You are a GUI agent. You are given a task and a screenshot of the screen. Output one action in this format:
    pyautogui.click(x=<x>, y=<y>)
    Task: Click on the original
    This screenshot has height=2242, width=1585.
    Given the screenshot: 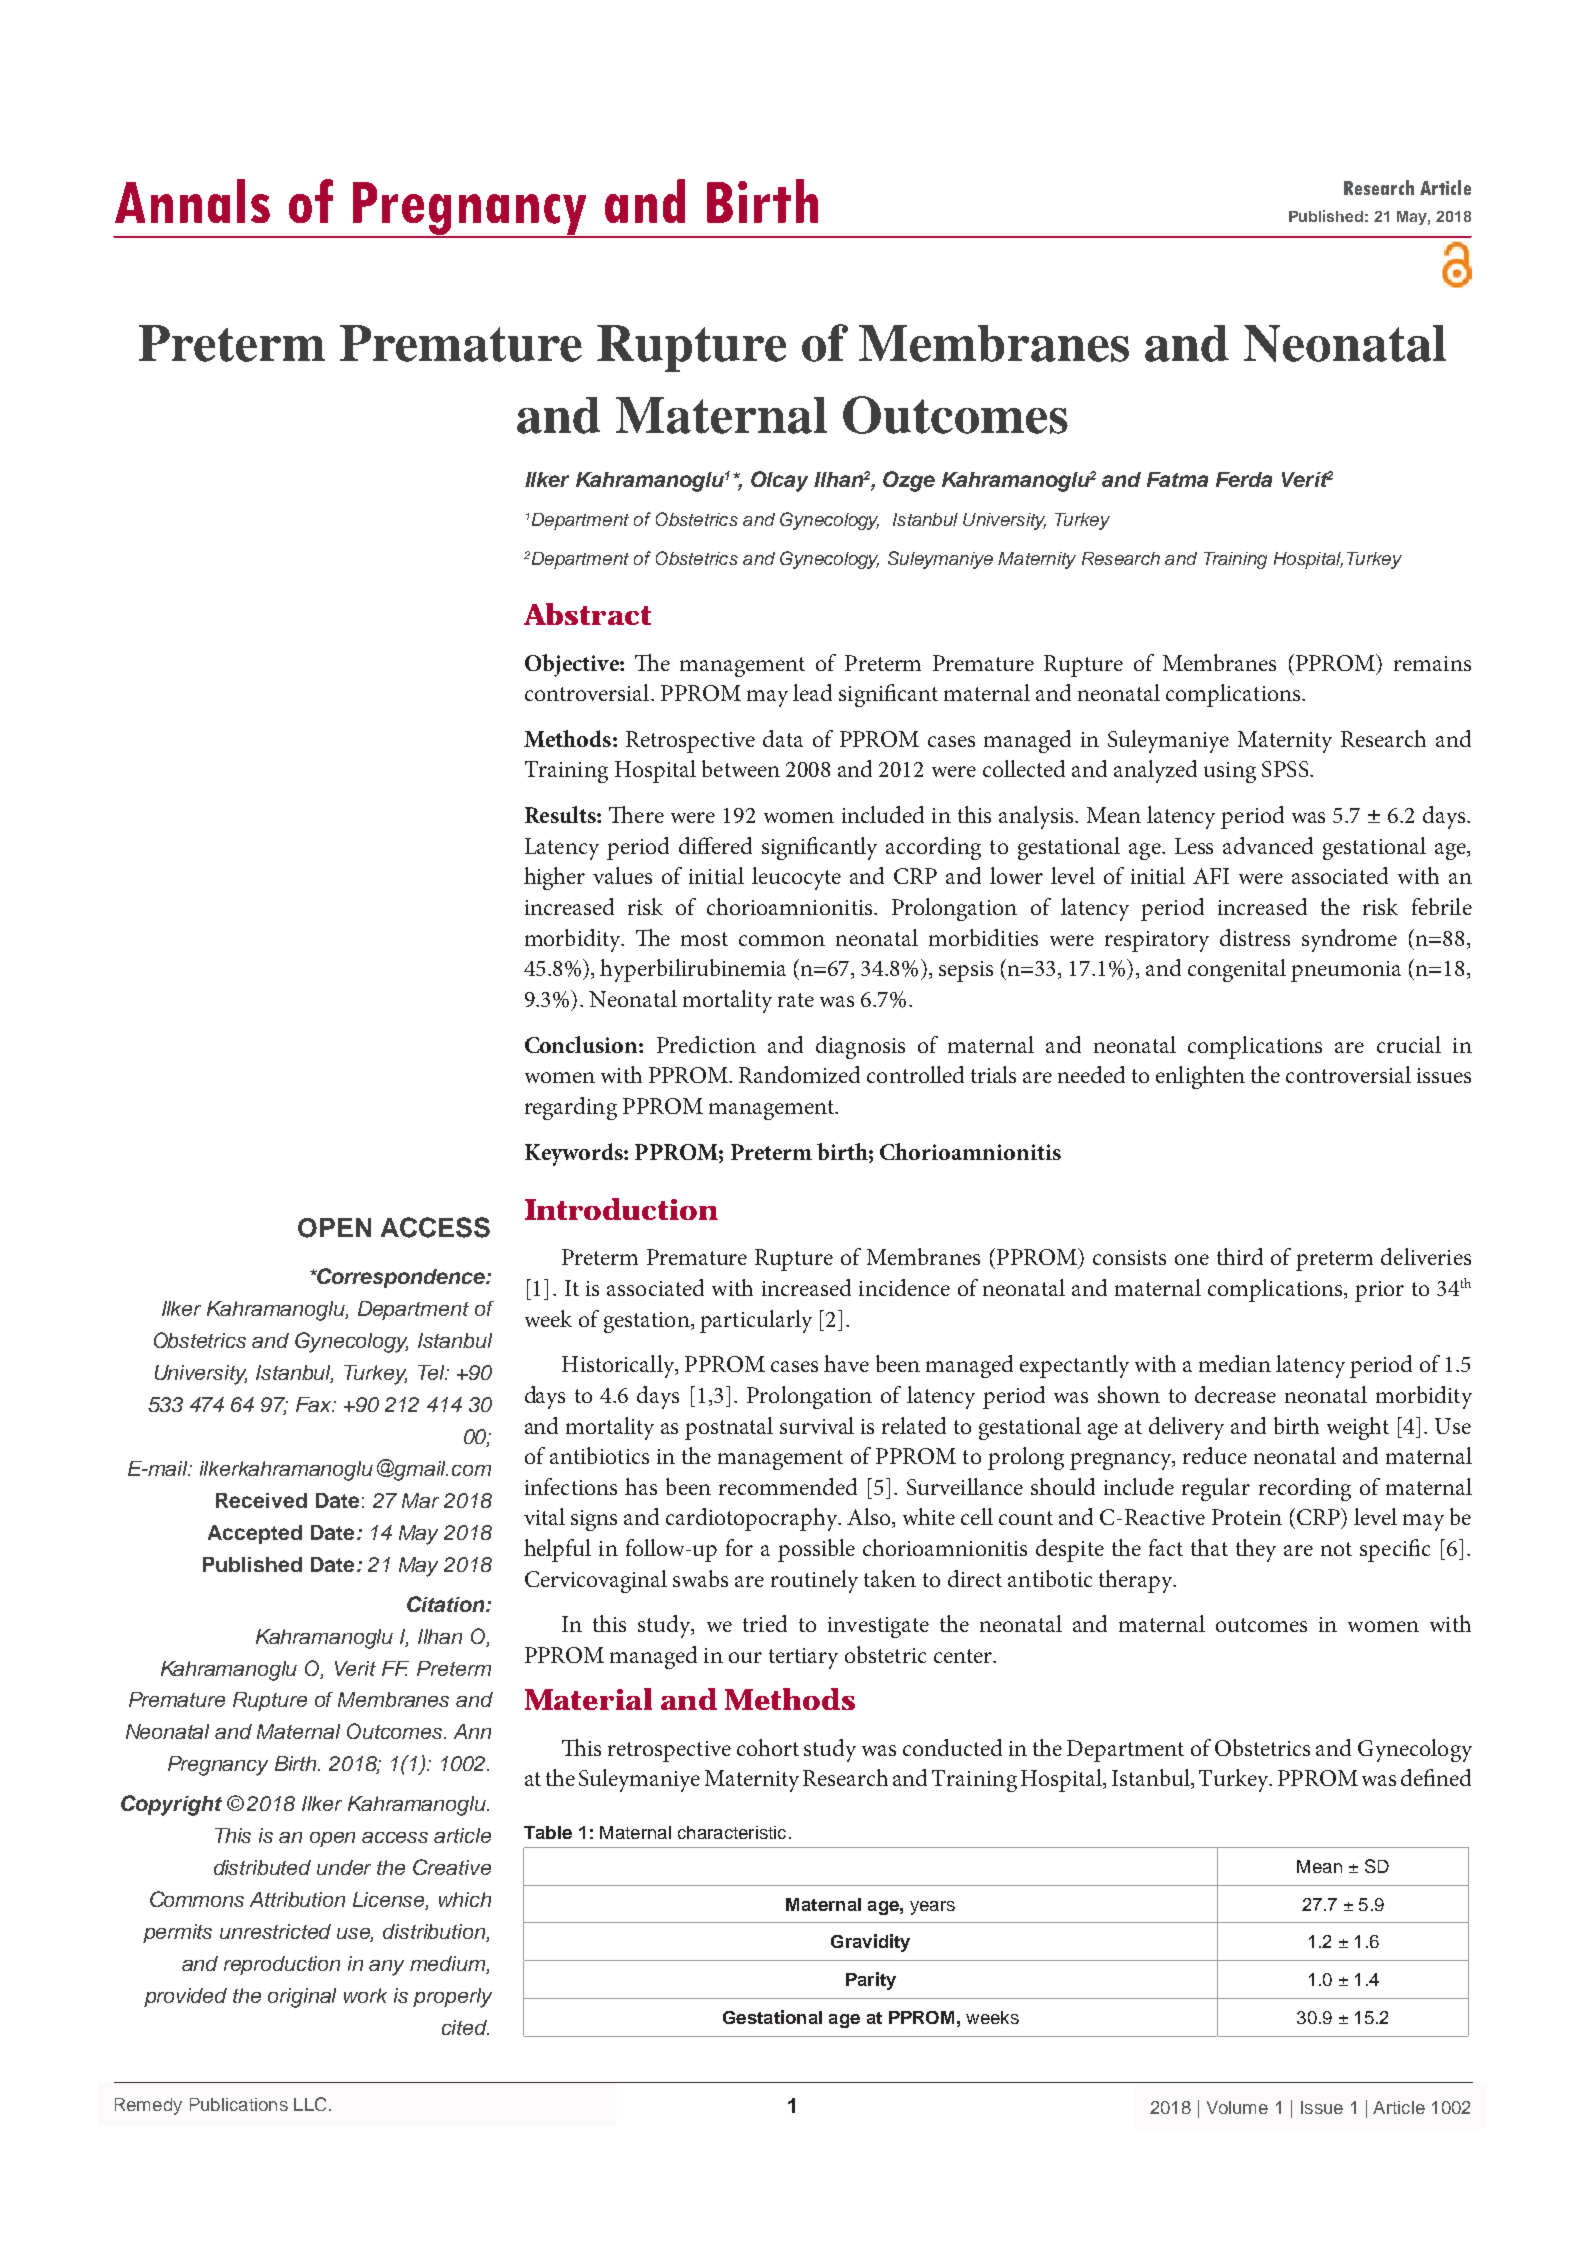 What is the action you would take?
    pyautogui.click(x=302, y=1998)
